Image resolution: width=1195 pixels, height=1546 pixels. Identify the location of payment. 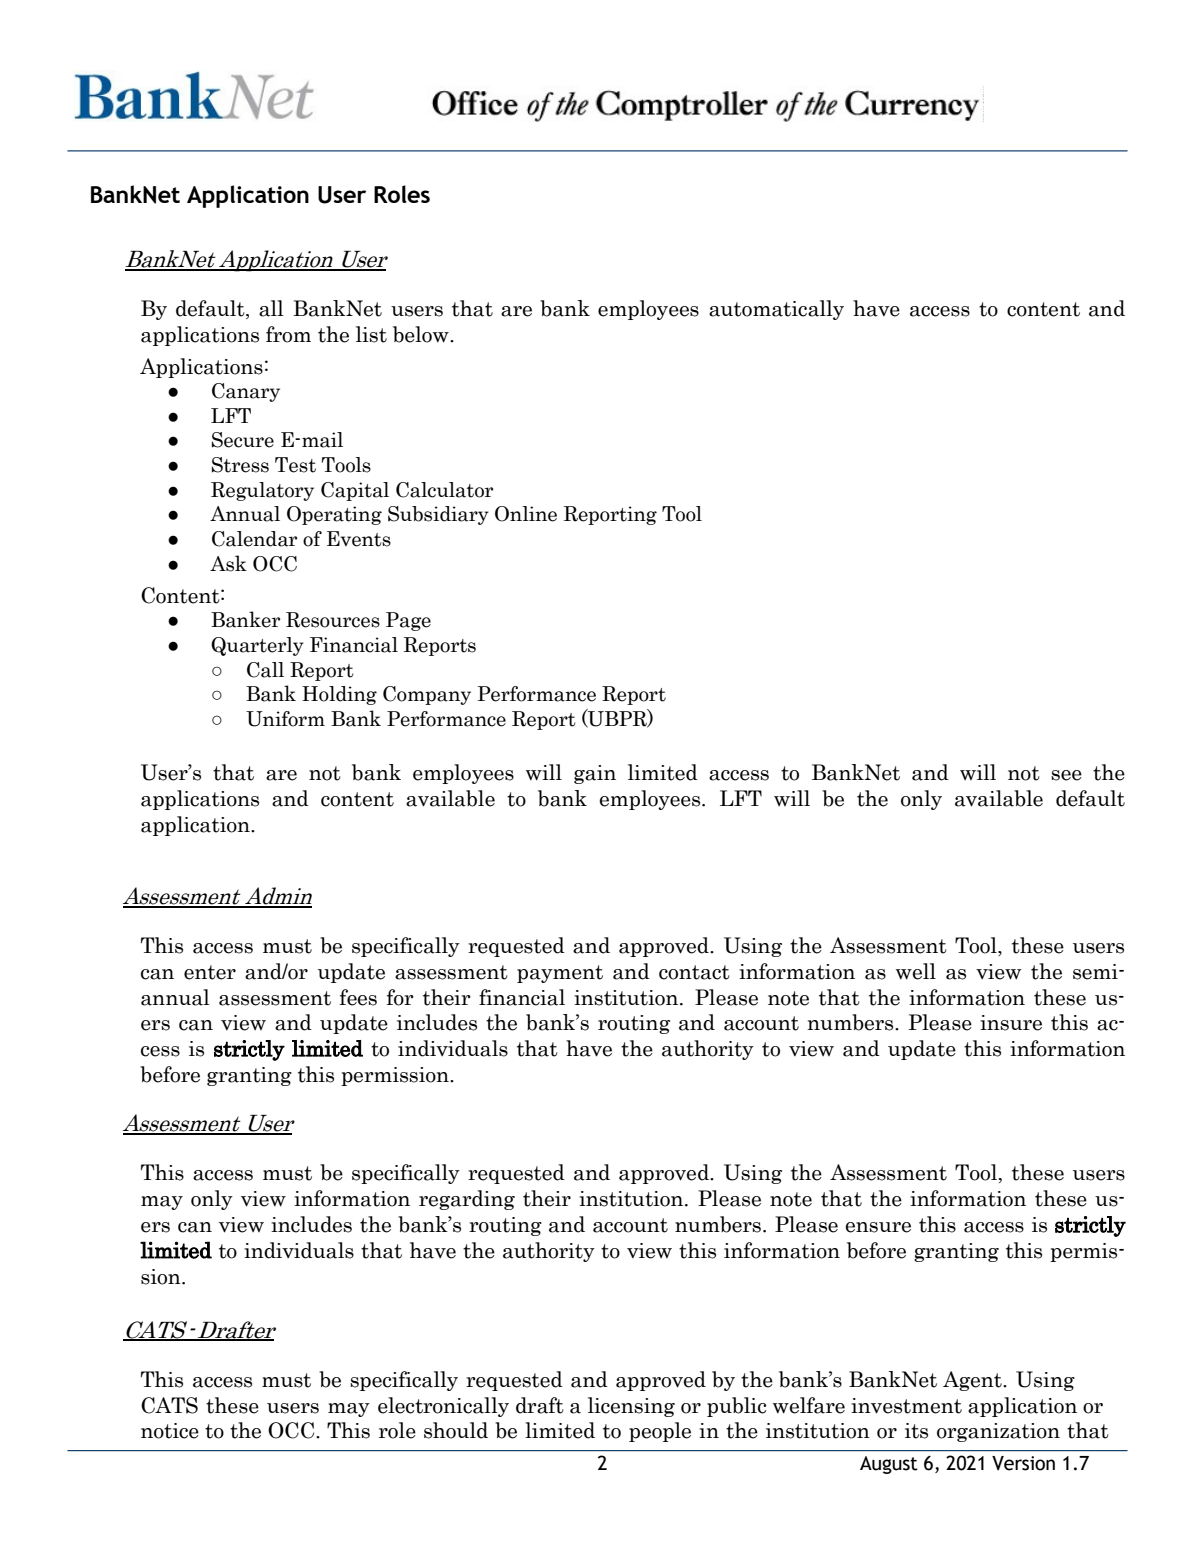
(560, 974).
